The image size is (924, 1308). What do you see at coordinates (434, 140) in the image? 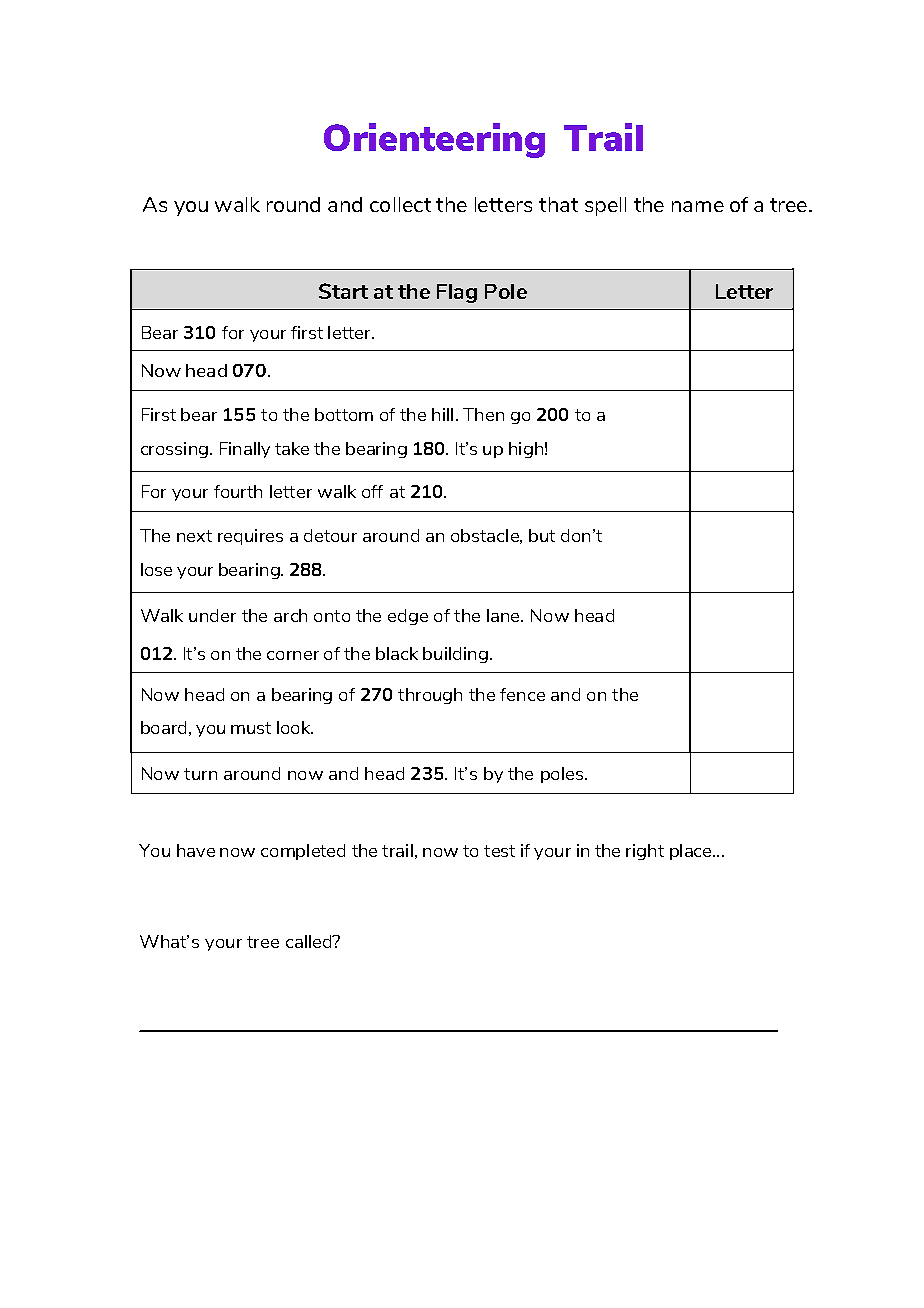
I see `Orienteering` at bounding box center [434, 140].
